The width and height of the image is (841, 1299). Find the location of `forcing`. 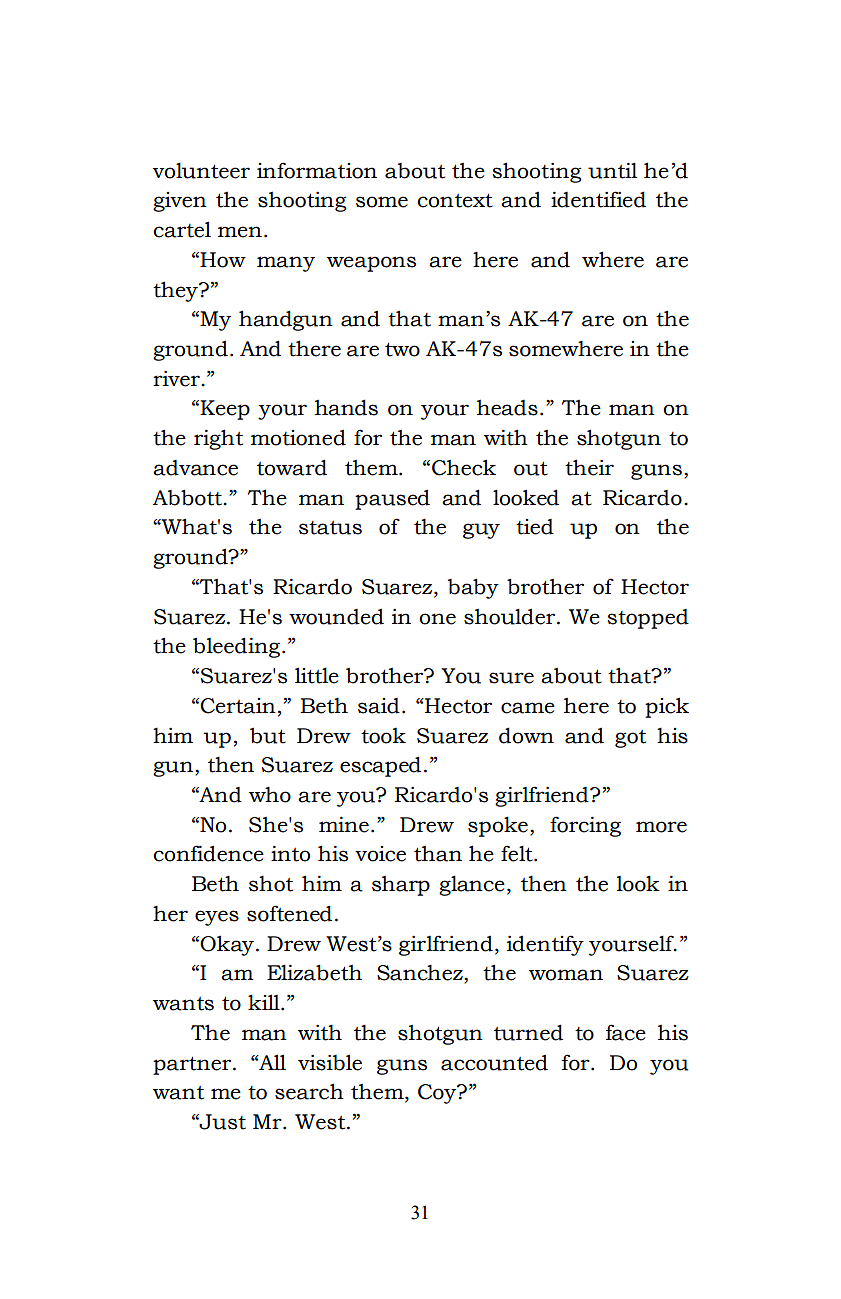

forcing is located at coordinates (585, 826).
